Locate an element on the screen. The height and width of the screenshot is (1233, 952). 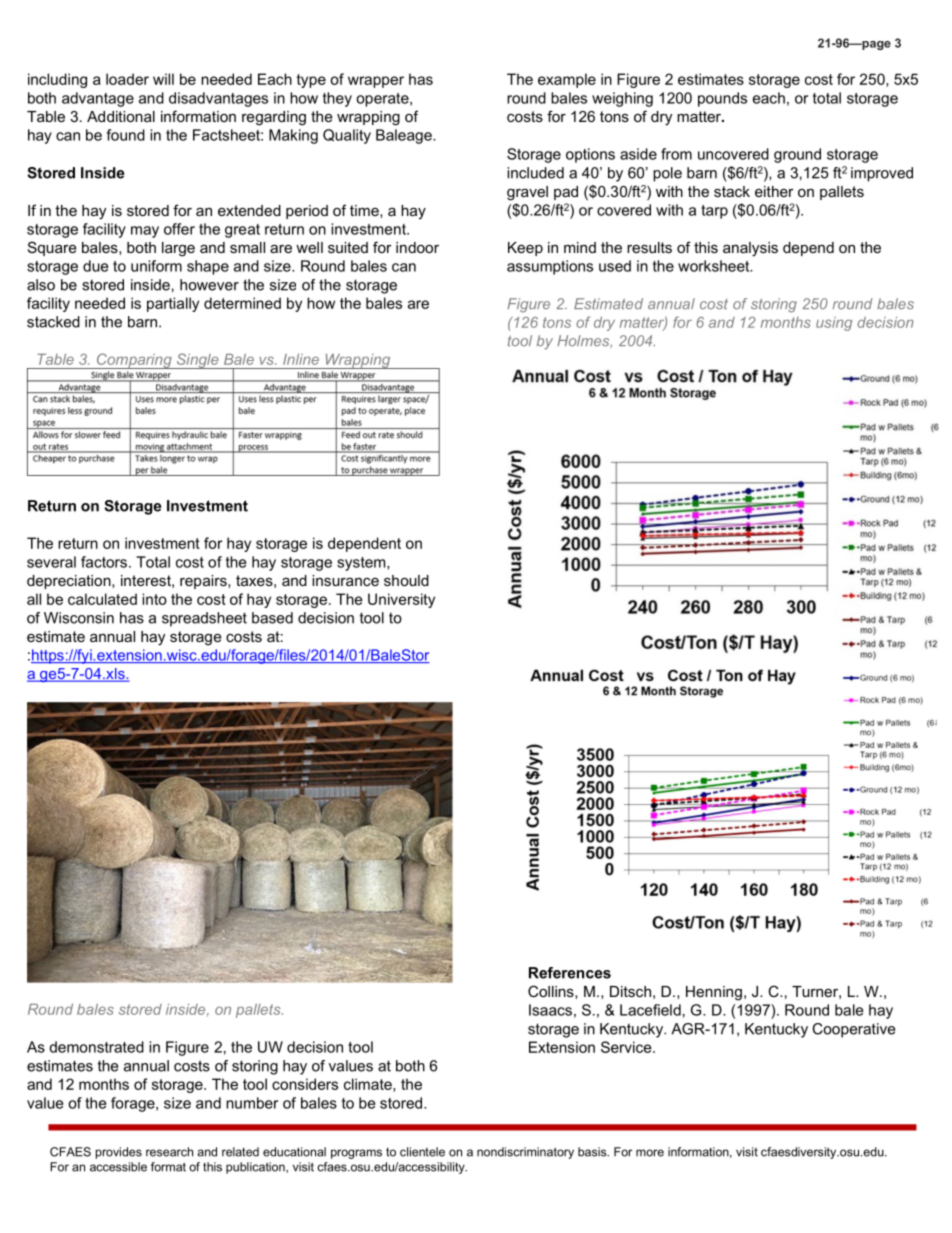
pounds is located at coordinates (722, 99).
